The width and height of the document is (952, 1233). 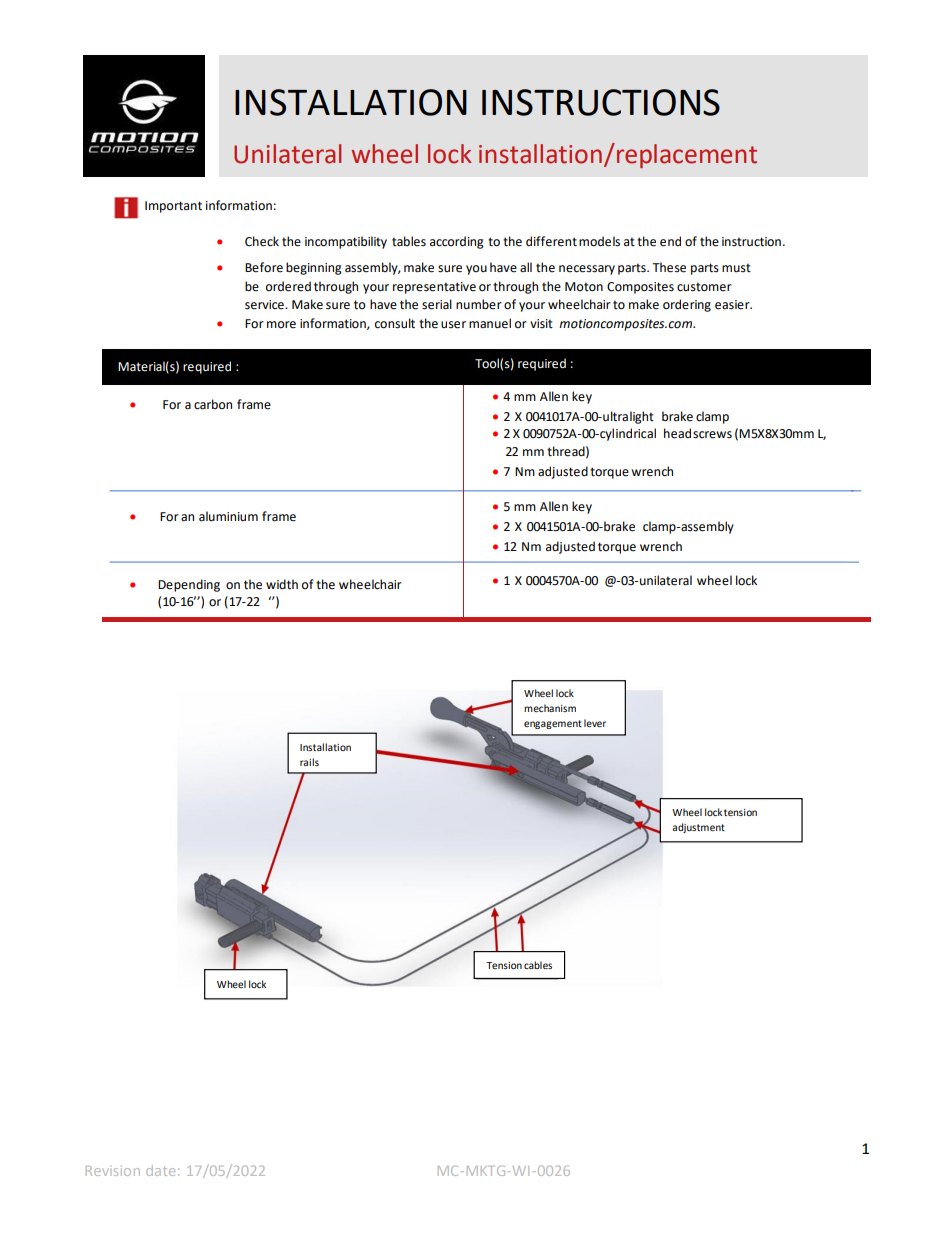 I want to click on adjustment, so click(x=698, y=828).
